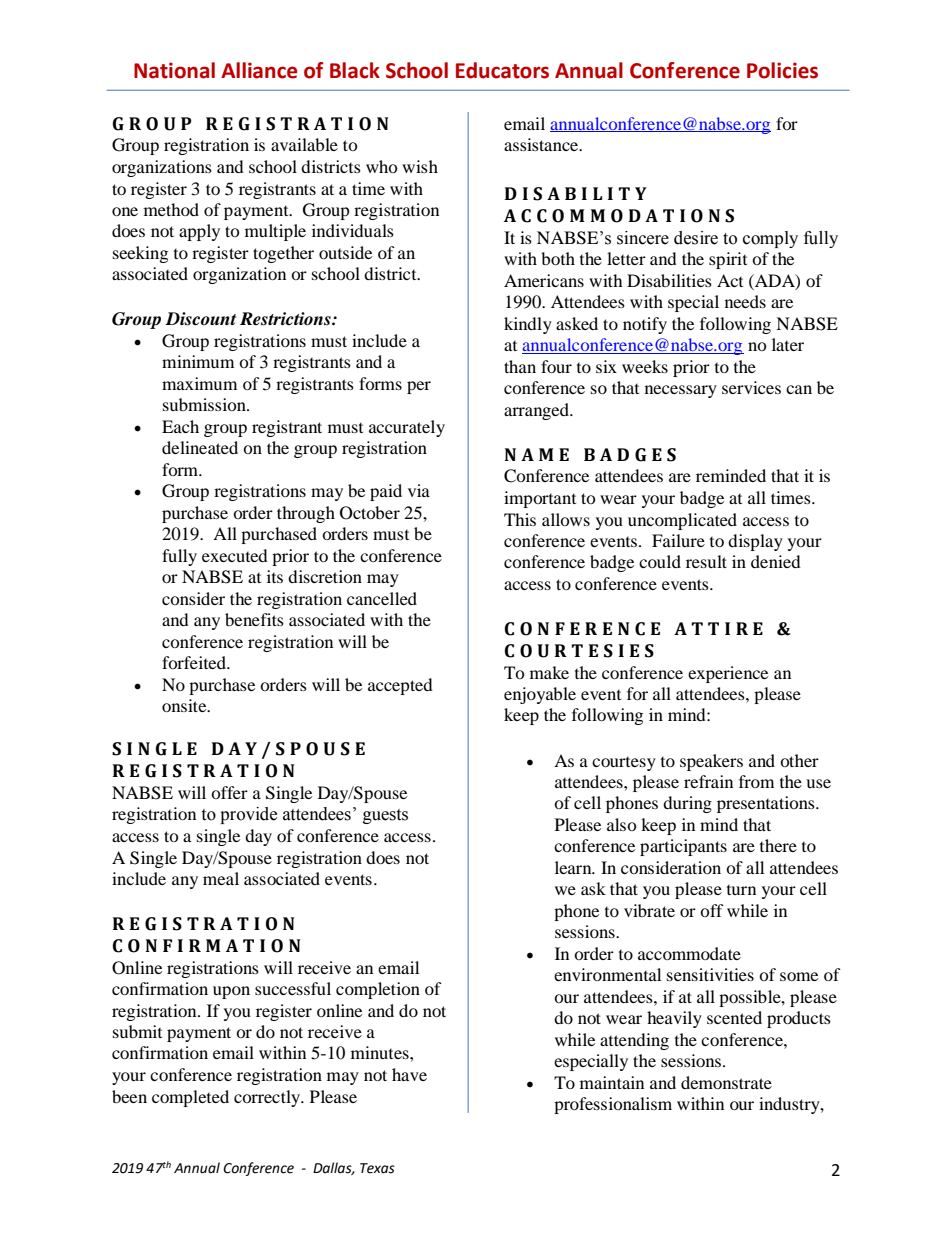  Describe the element at coordinates (726, 1082) in the page. I see `demonstrate` at that location.
